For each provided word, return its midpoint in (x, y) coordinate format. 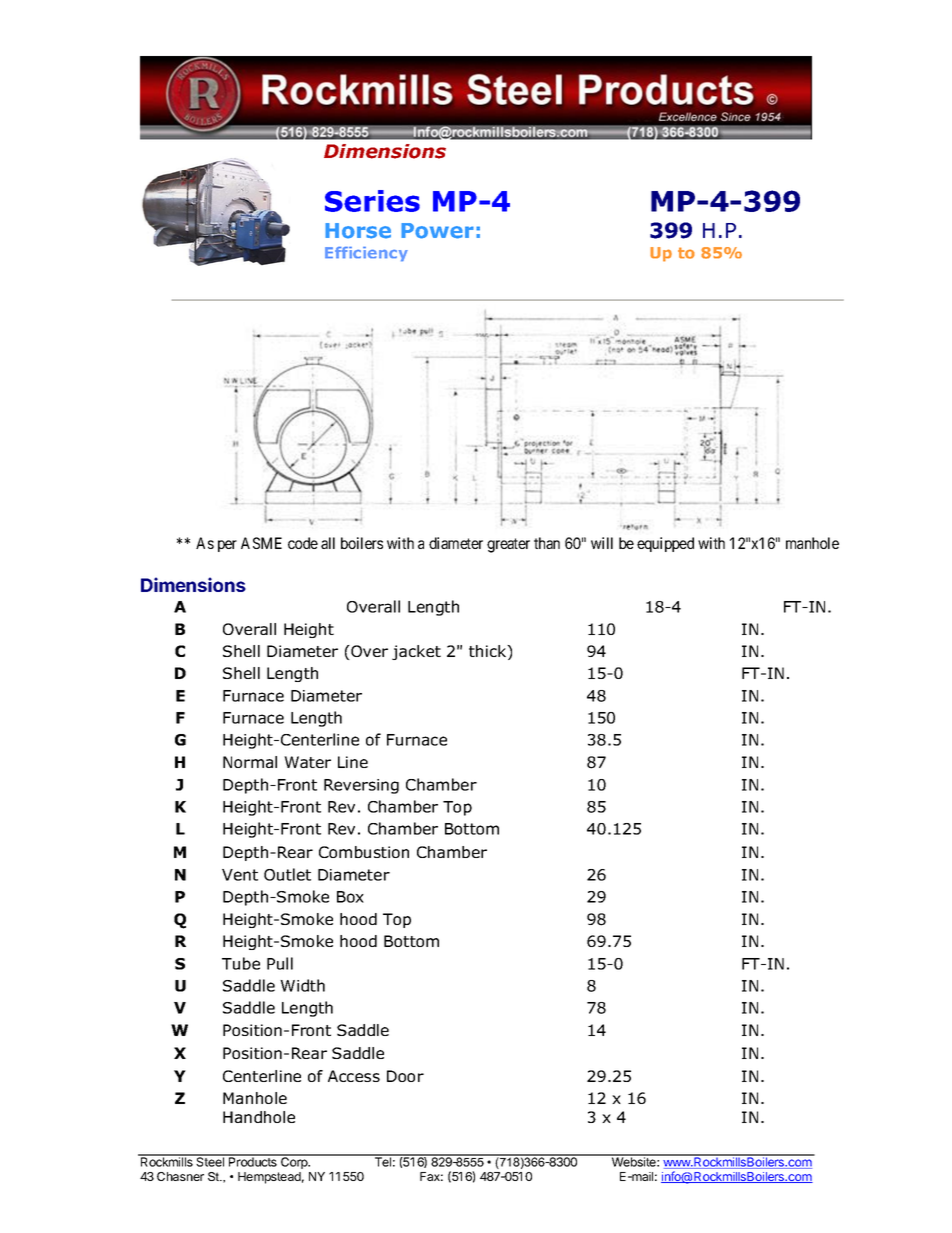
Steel (210, 1161)
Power (437, 231)
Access (354, 1076)
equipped (665, 544)
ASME (261, 543)
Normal (250, 762)
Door (405, 1076)
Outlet (287, 874)
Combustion (364, 852)
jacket (416, 652)
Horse (358, 231)
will (602, 543)
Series (372, 201)
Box (350, 897)
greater (508, 545)
